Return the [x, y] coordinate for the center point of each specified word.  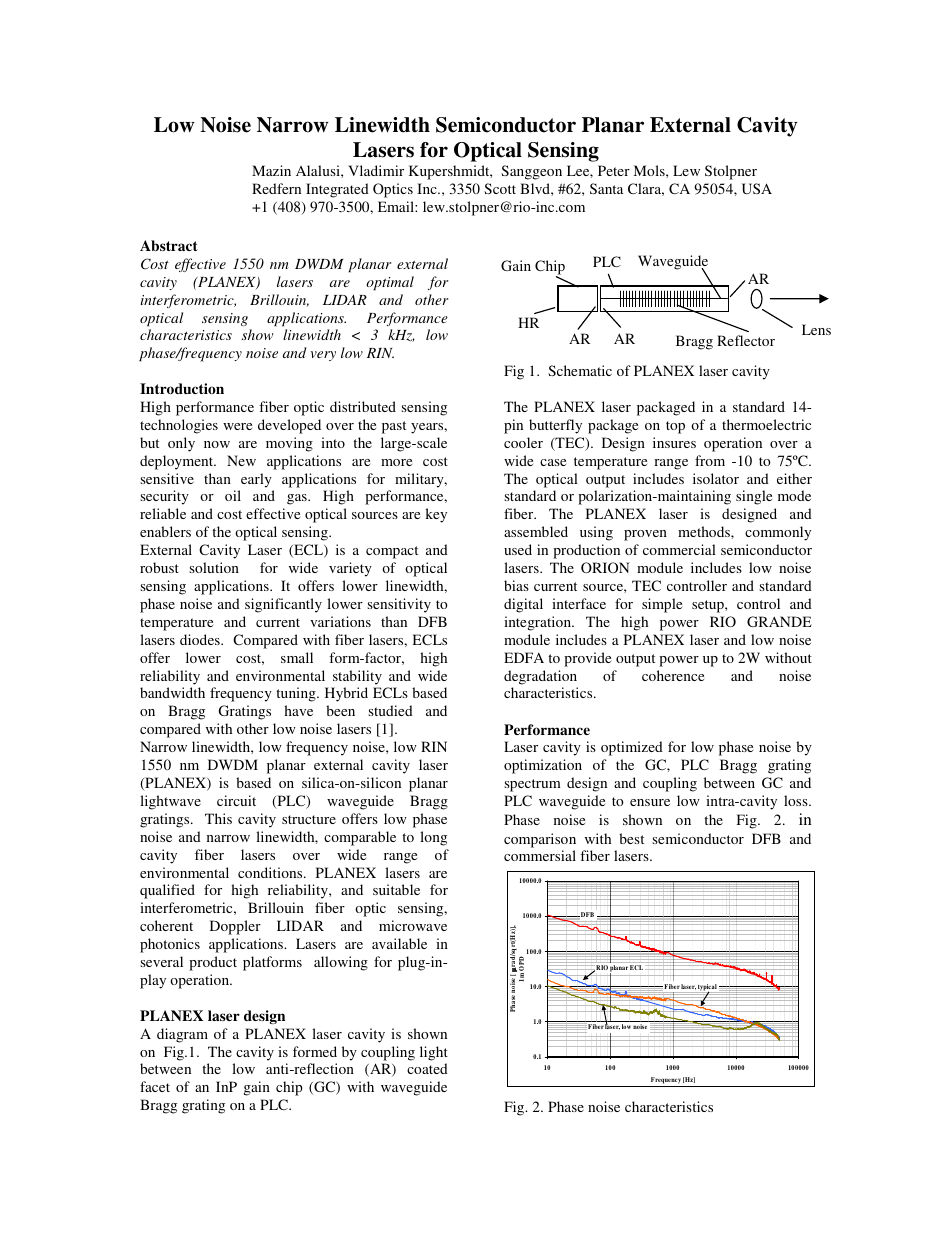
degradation [540, 677]
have [298, 710]
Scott [500, 188]
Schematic [580, 370]
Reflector [746, 340]
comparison [540, 840]
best [631, 838]
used [518, 549]
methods [705, 531]
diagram [182, 1035]
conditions [271, 872]
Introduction [182, 388]
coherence [673, 675]
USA [757, 188]
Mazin [271, 170]
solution [214, 567]
